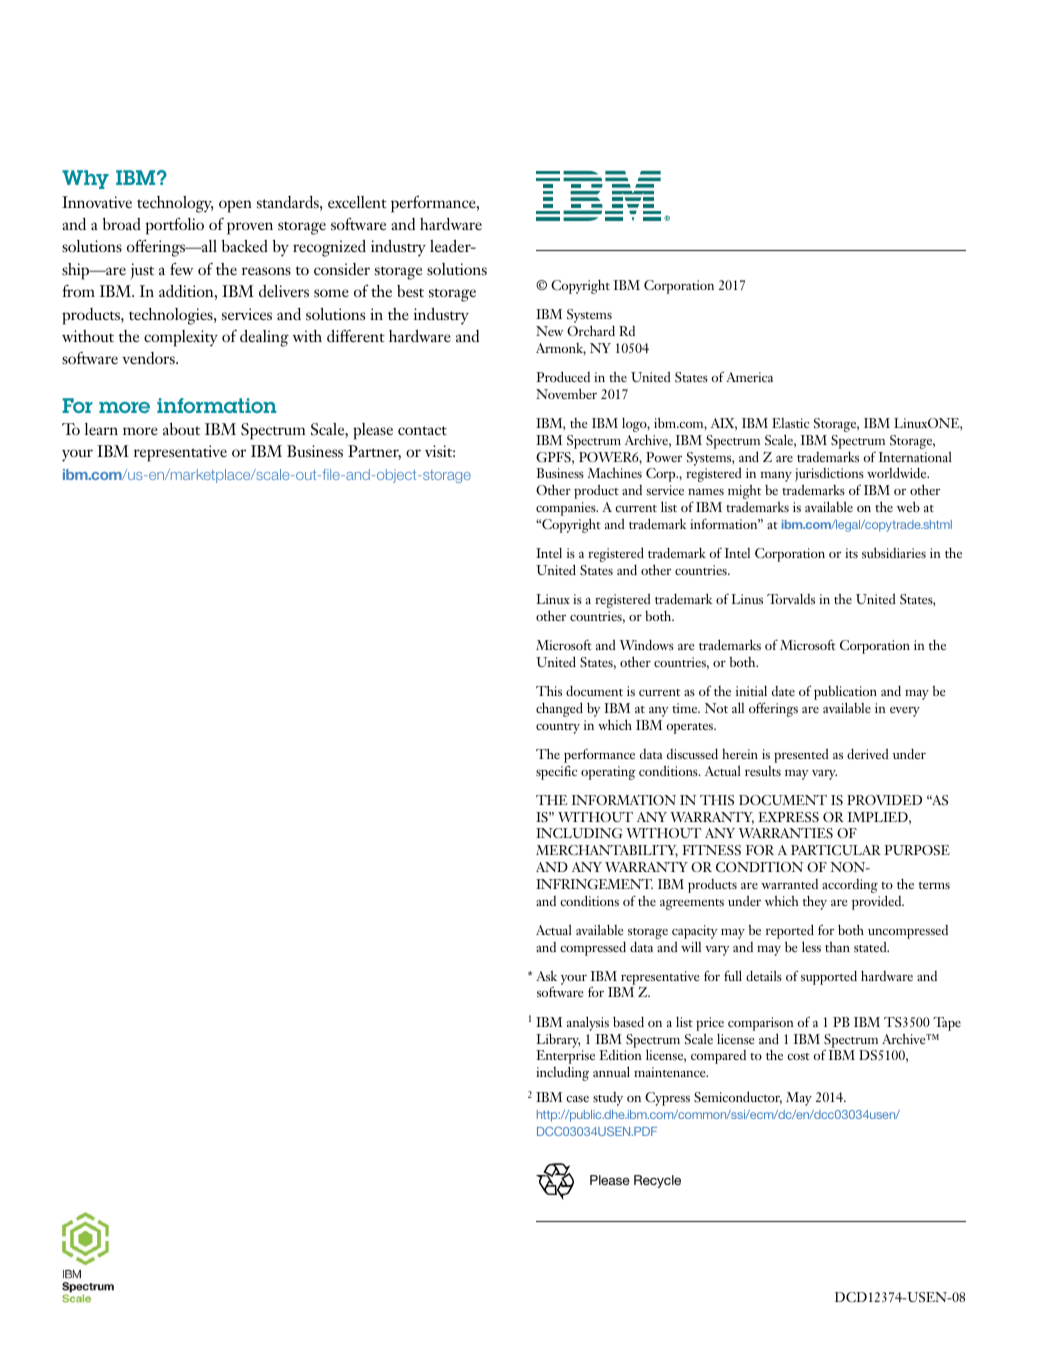  What do you see at coordinates (738, 1098) in the screenshot?
I see `Semiconductor` at bounding box center [738, 1098].
